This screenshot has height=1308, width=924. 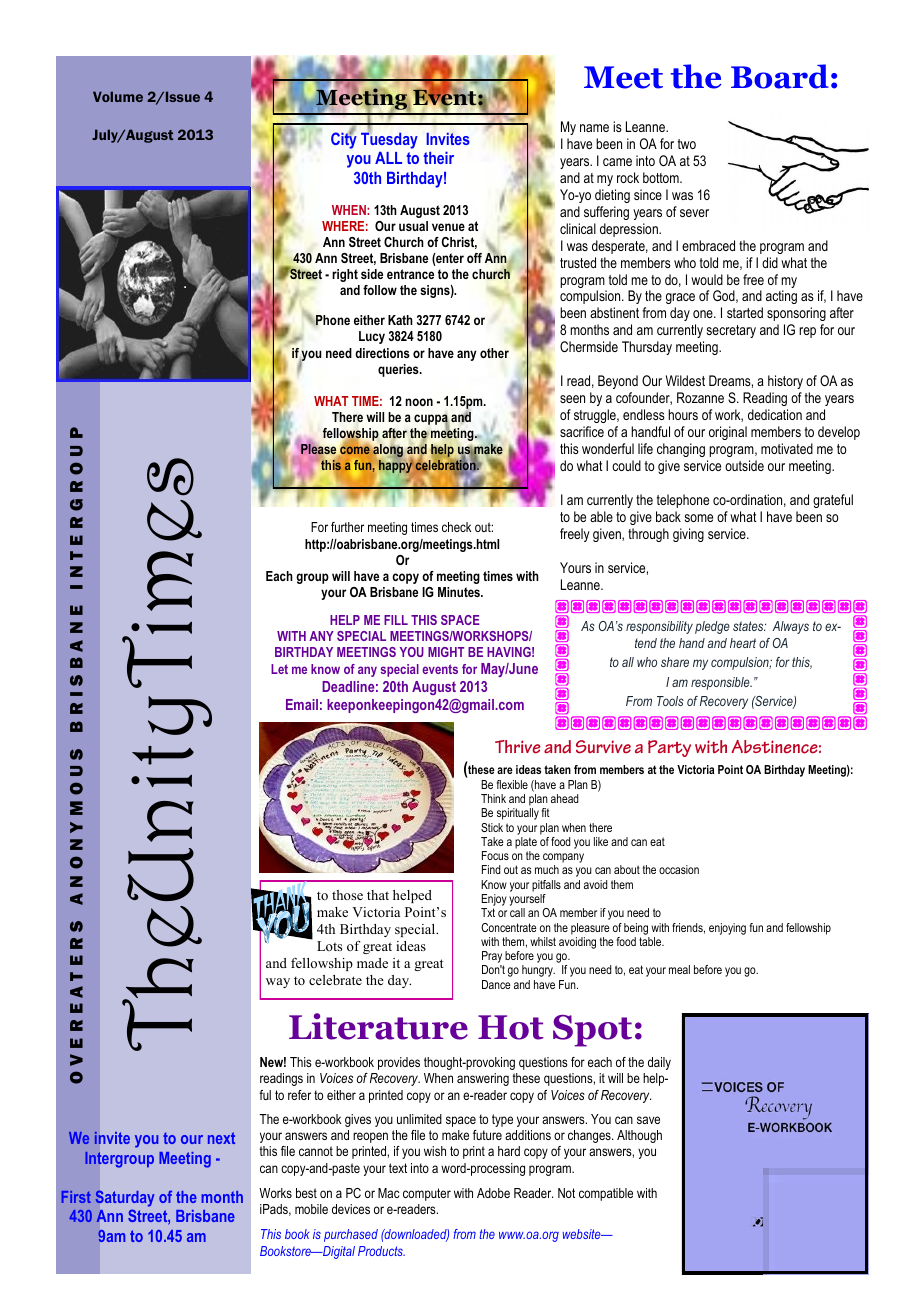 I want to click on MIGHT, so click(x=446, y=652).
